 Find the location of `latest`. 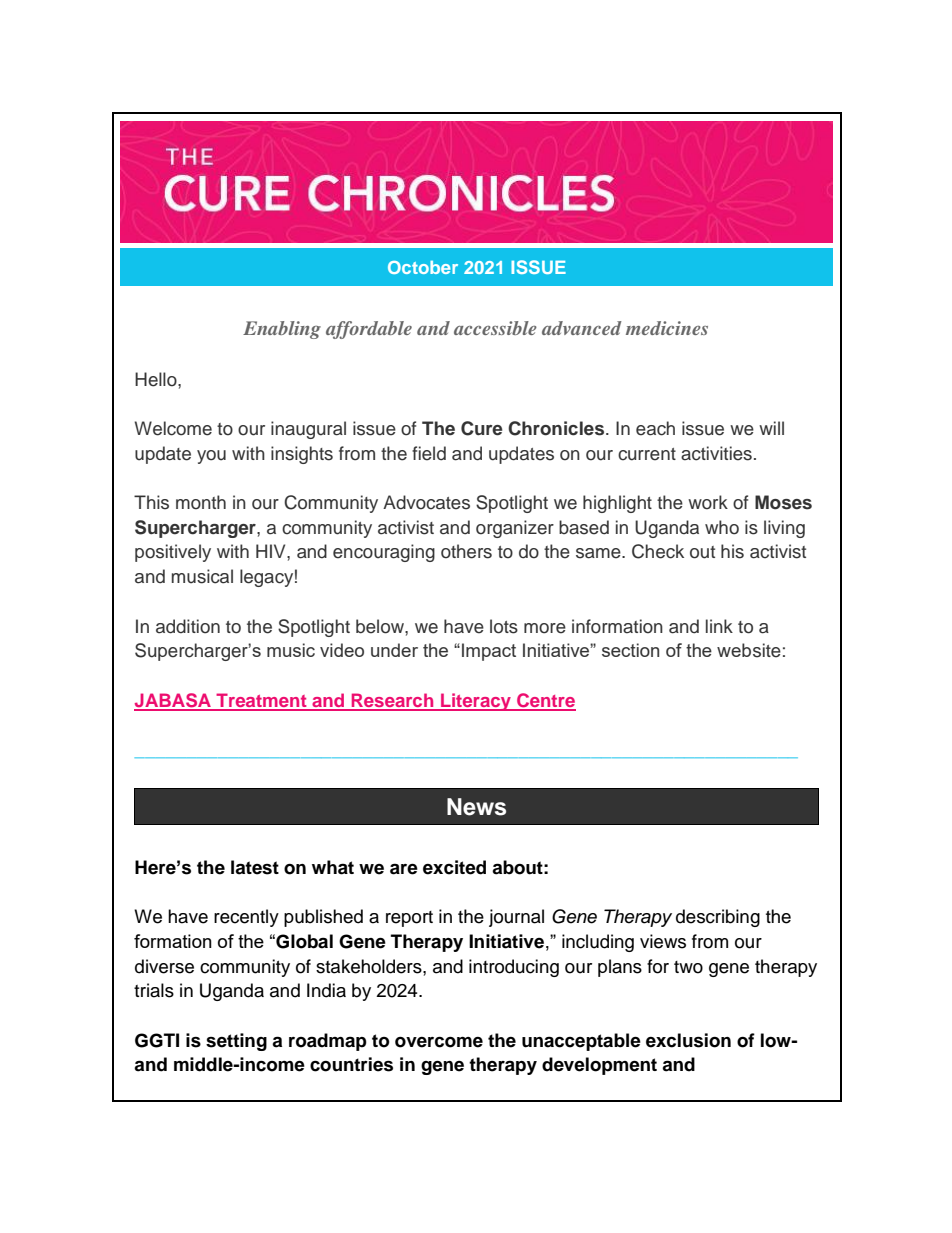

latest is located at coordinates (255, 867).
